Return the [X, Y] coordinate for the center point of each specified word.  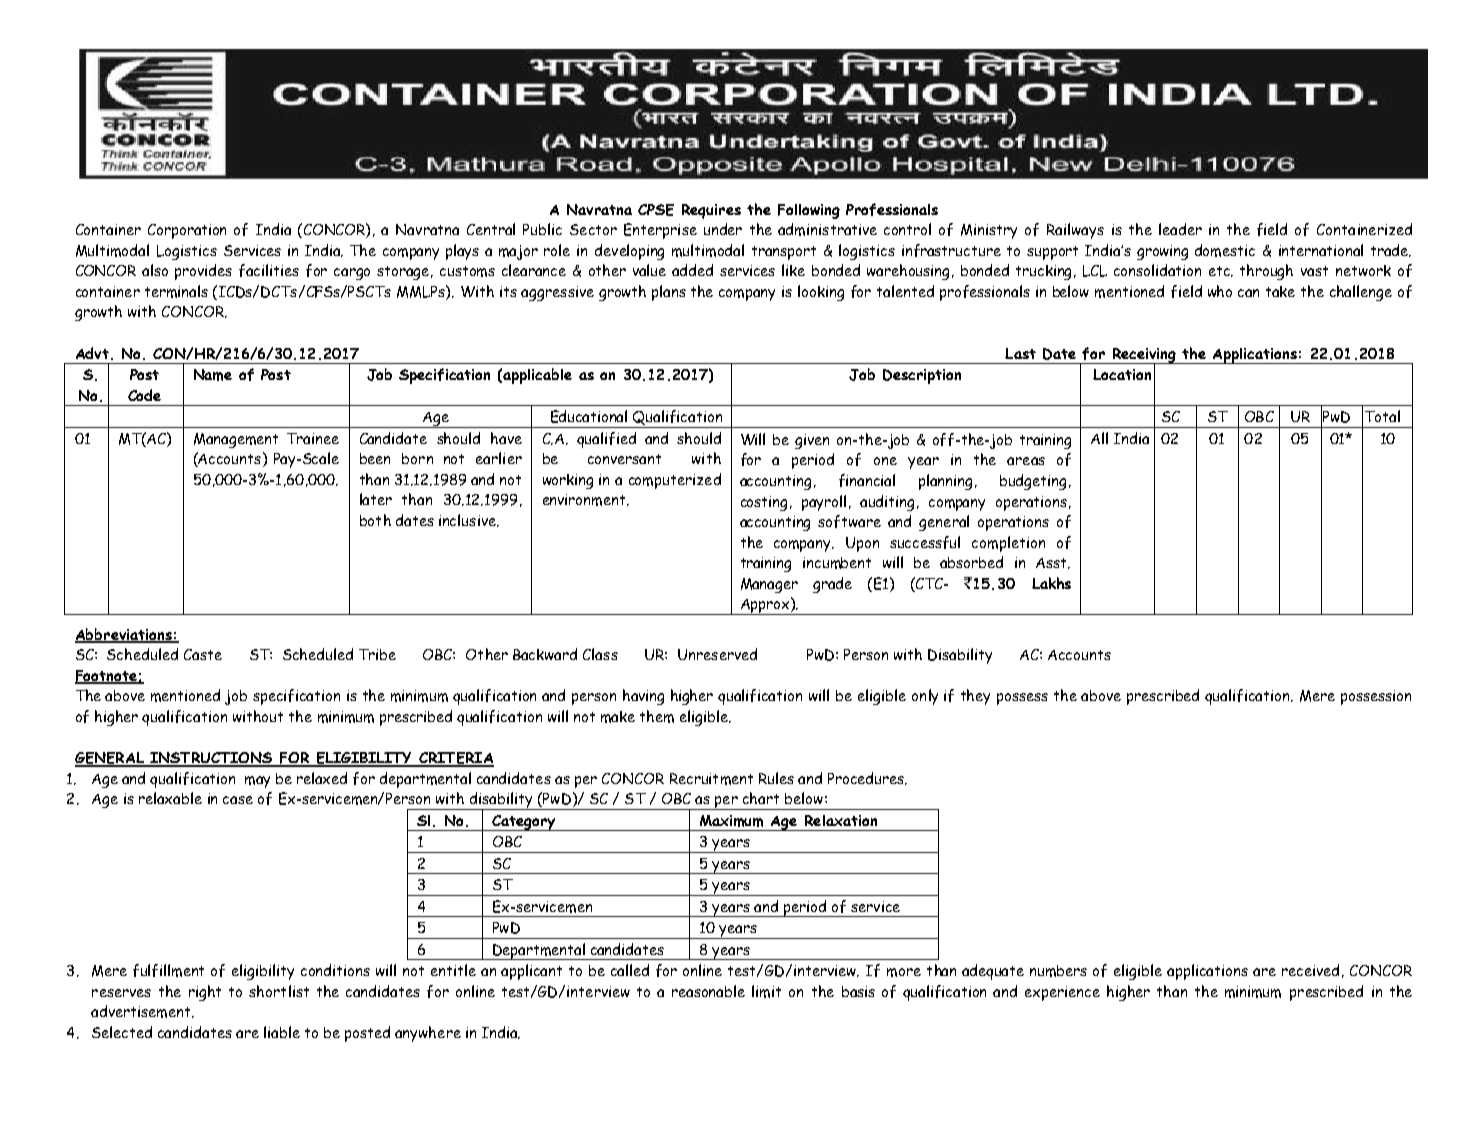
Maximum [731, 821]
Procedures [867, 778]
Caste [203, 654]
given [812, 441]
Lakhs [1051, 583]
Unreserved [717, 654]
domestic [1225, 250]
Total [1382, 416]
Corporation [187, 231]
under [723, 229]
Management [236, 440]
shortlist [279, 991]
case [238, 800]
